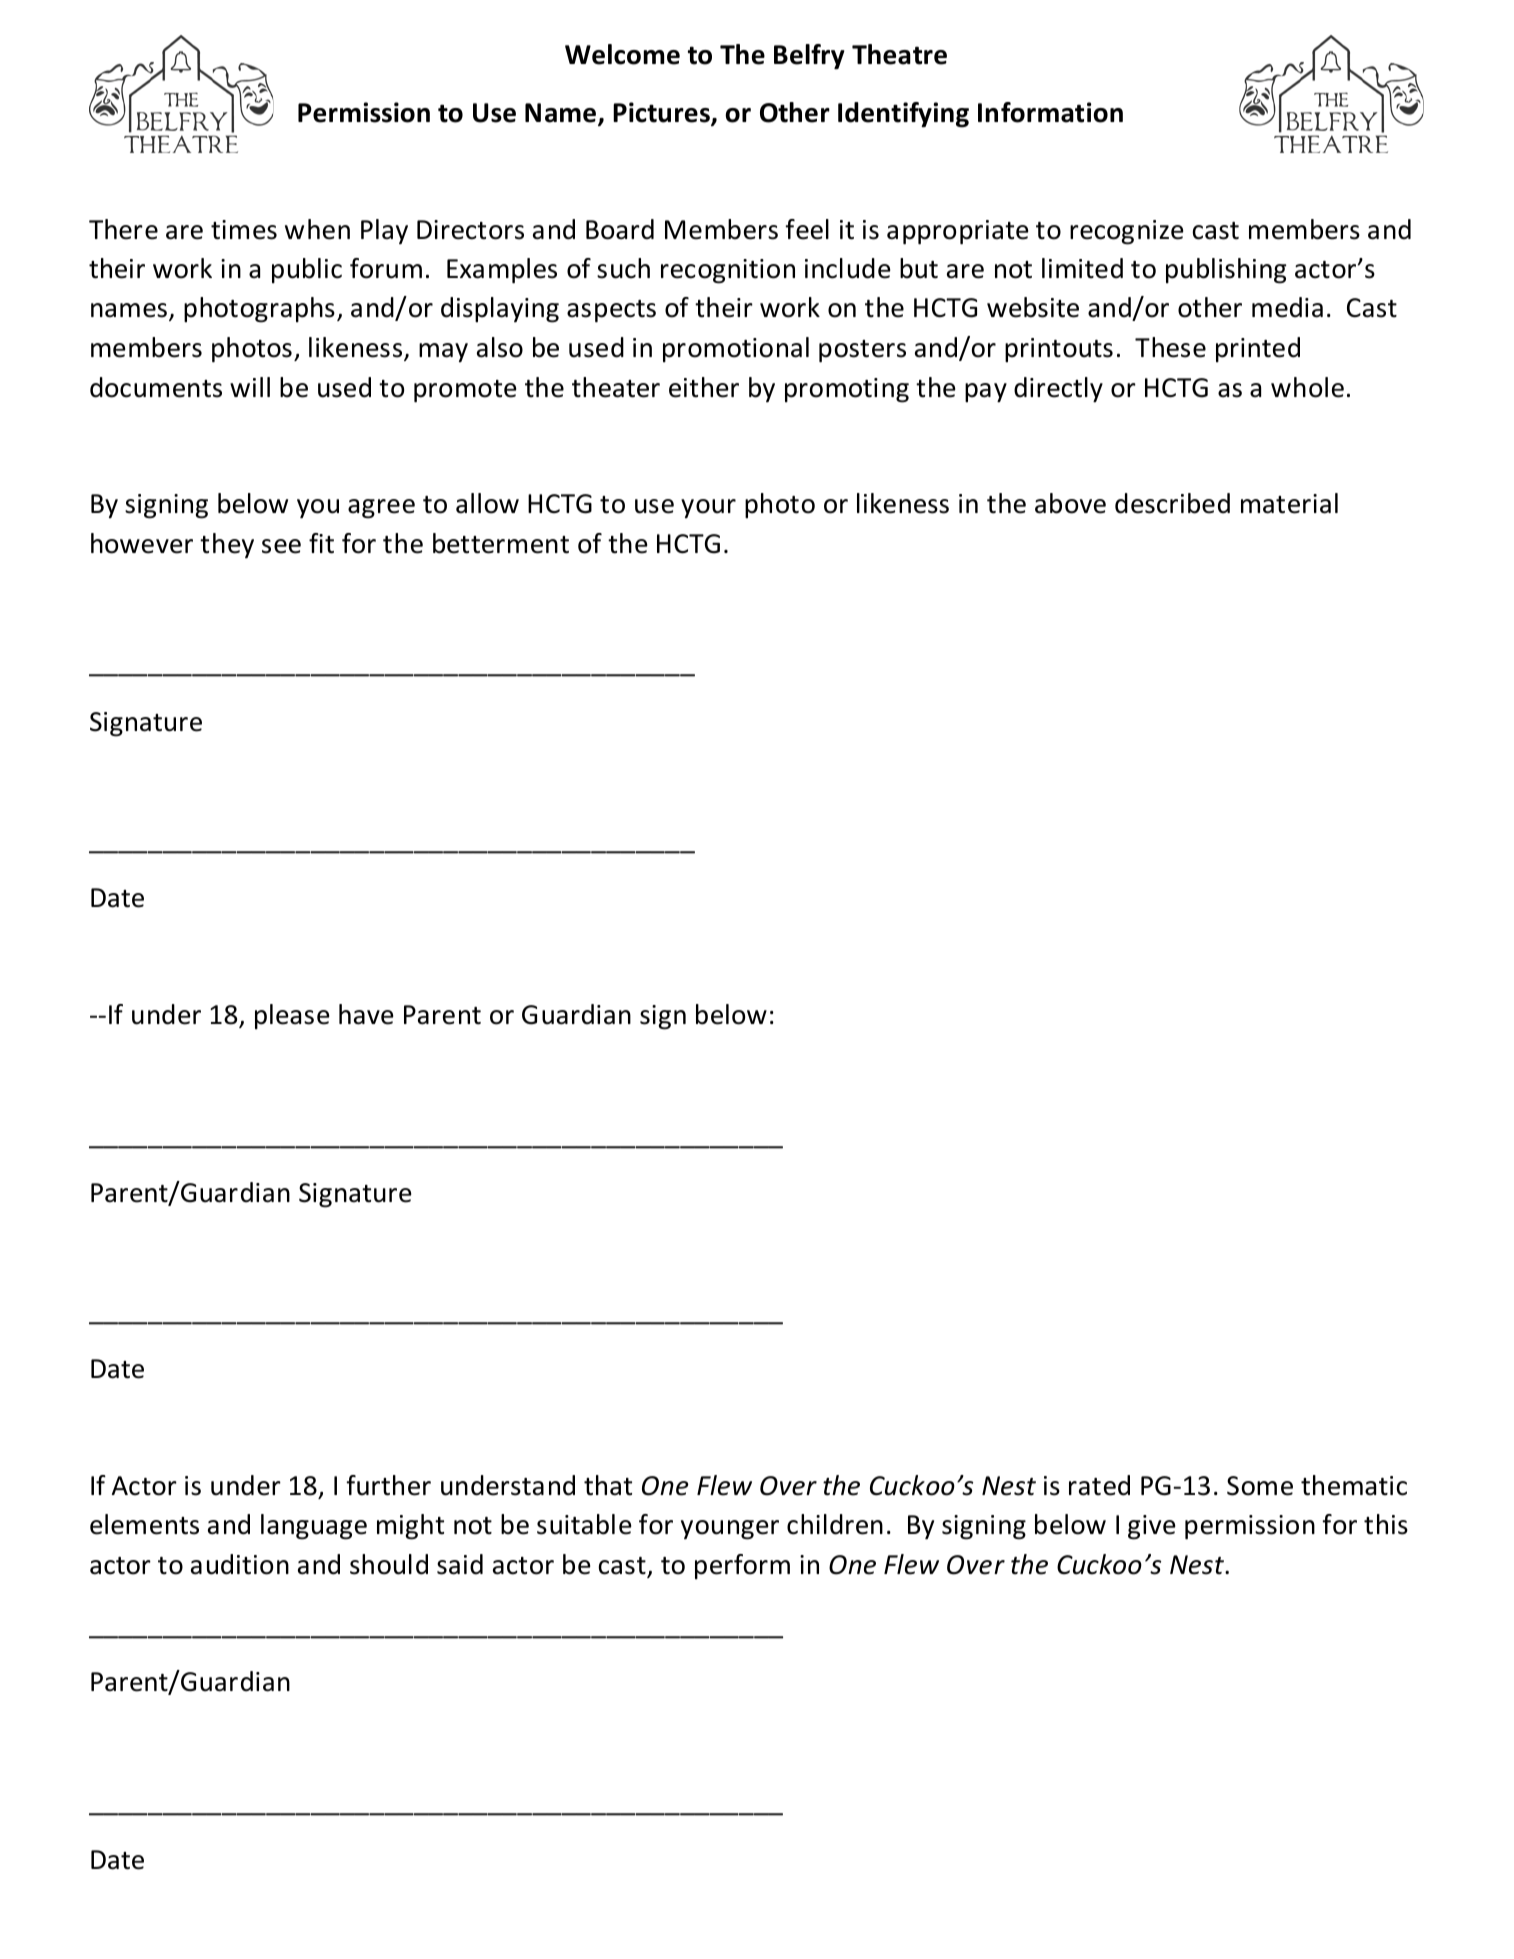  What do you see at coordinates (1050, 112) in the screenshot?
I see `Information` at bounding box center [1050, 112].
